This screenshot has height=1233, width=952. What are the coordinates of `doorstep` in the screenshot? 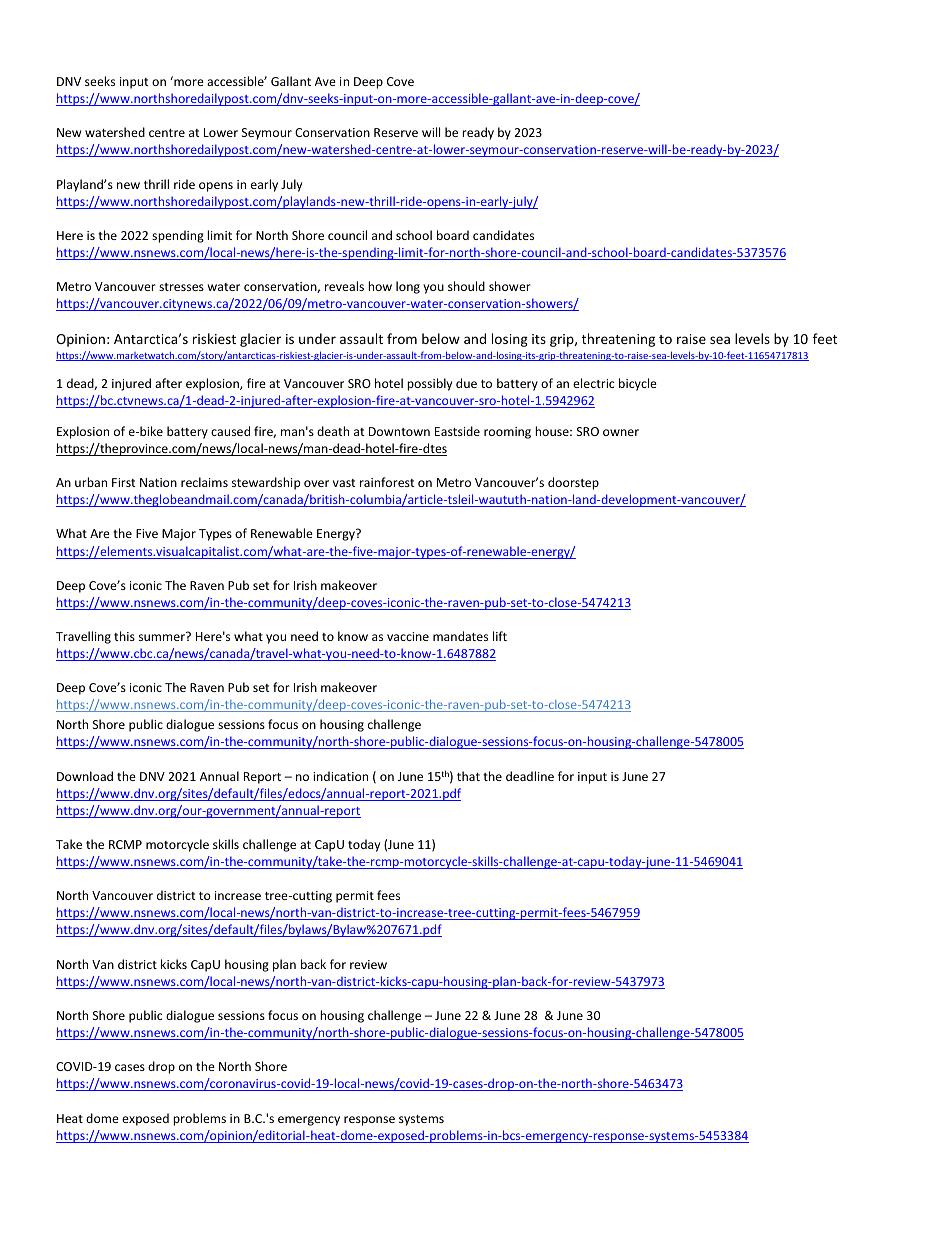 It's located at (573, 483).
